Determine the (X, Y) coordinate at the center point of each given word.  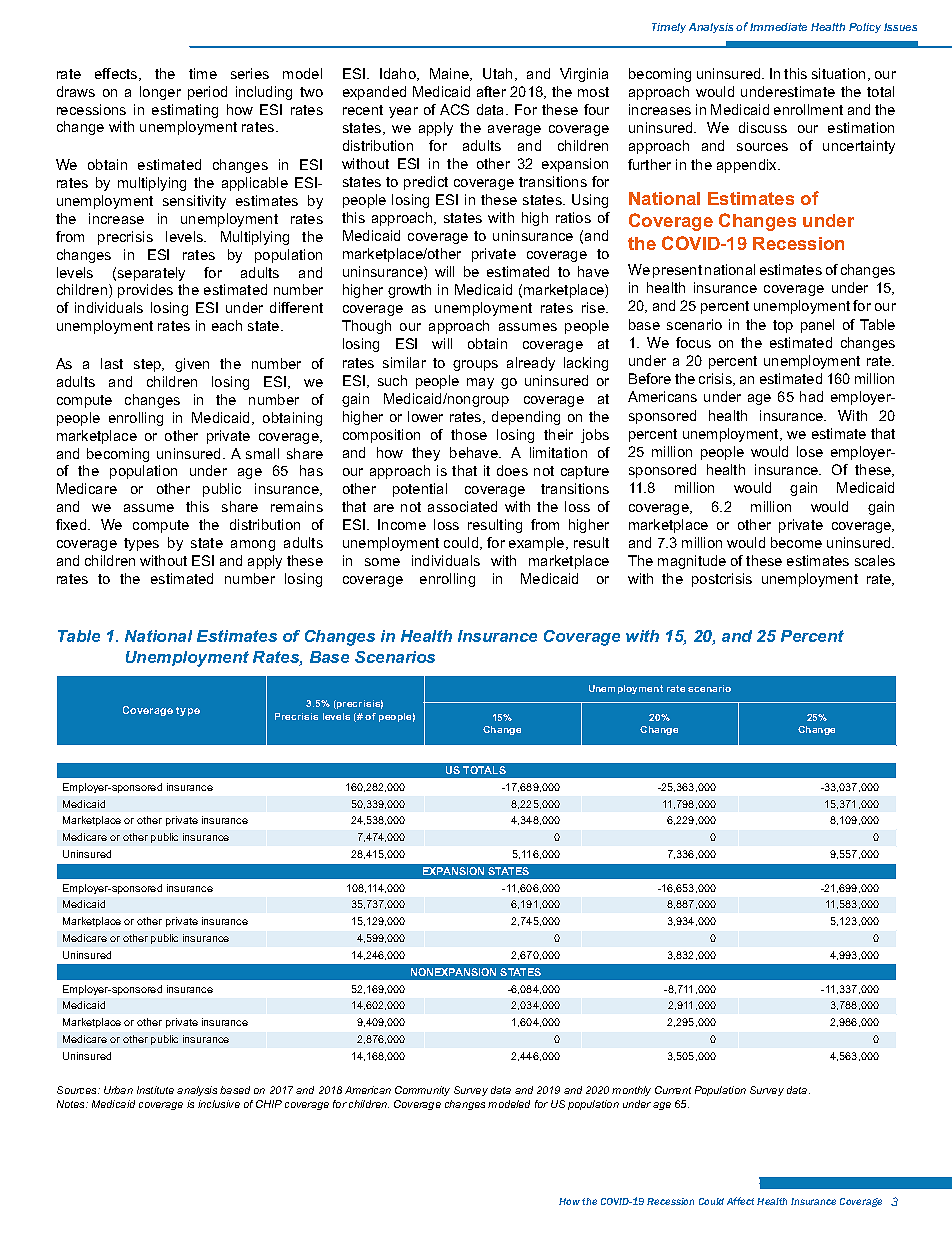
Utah (497, 73)
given (192, 365)
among (253, 545)
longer (160, 93)
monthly (631, 1091)
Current (673, 1090)
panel (817, 326)
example (538, 544)
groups (475, 365)
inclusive (219, 1104)
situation (838, 73)
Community (422, 1091)
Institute (155, 1090)
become (796, 542)
